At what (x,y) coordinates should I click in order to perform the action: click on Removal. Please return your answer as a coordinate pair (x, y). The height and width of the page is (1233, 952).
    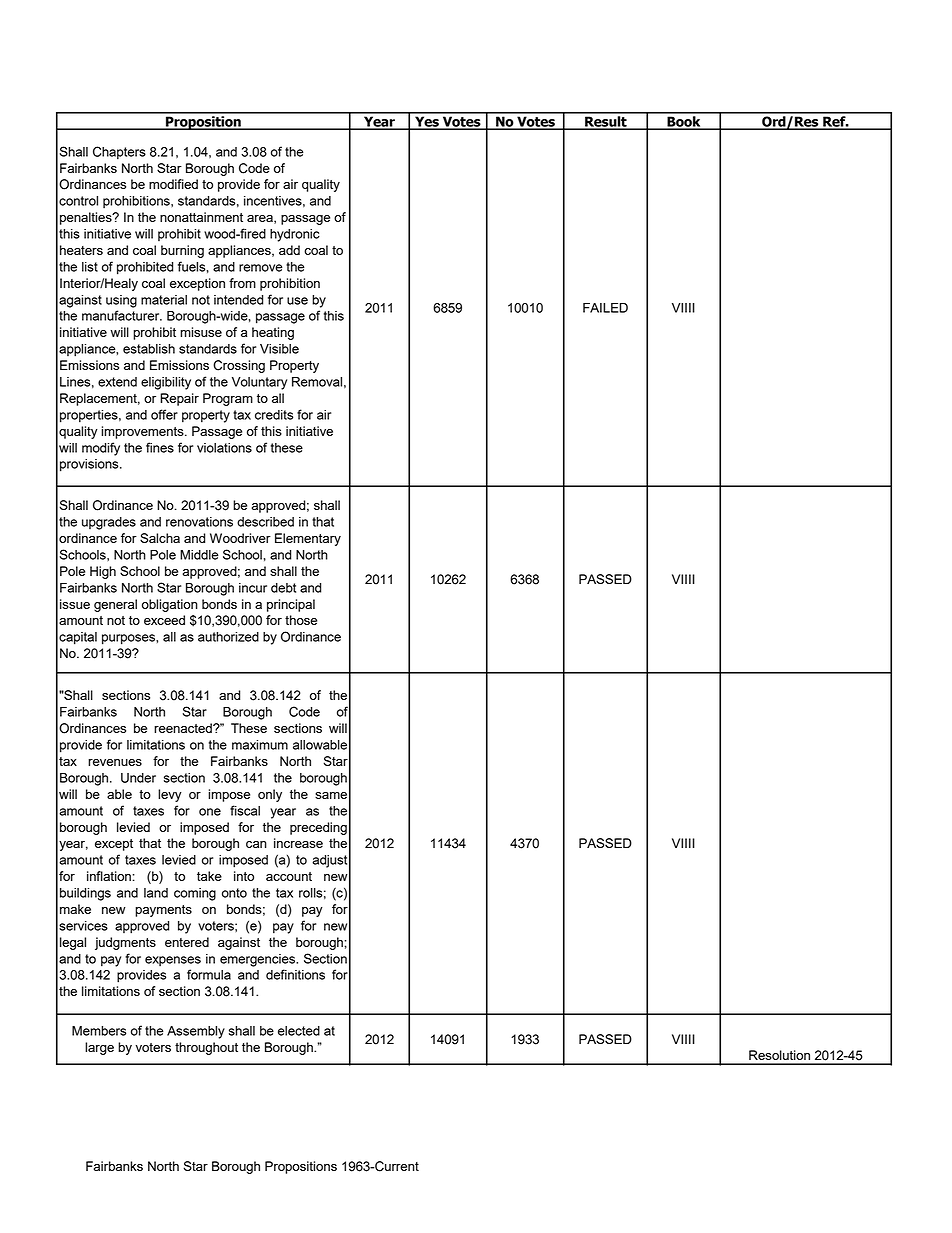
    Looking at the image, I should click on (317, 382).
